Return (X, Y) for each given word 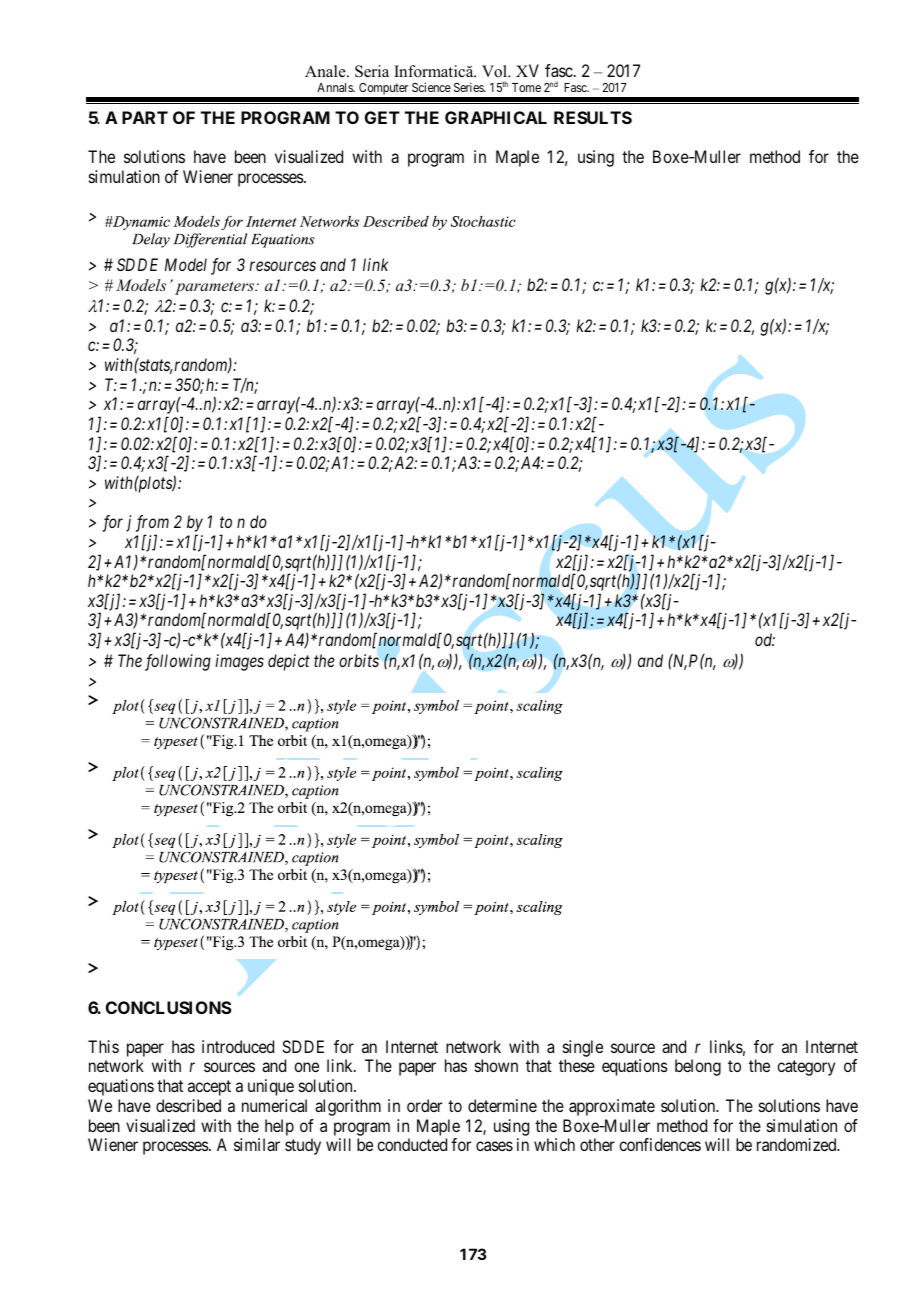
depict (289, 662)
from (152, 525)
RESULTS (593, 117)
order (424, 1105)
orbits (359, 660)
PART (145, 117)
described (188, 1105)
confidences (660, 1144)
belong (698, 1067)
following (178, 662)
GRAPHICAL (496, 117)
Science (431, 87)
